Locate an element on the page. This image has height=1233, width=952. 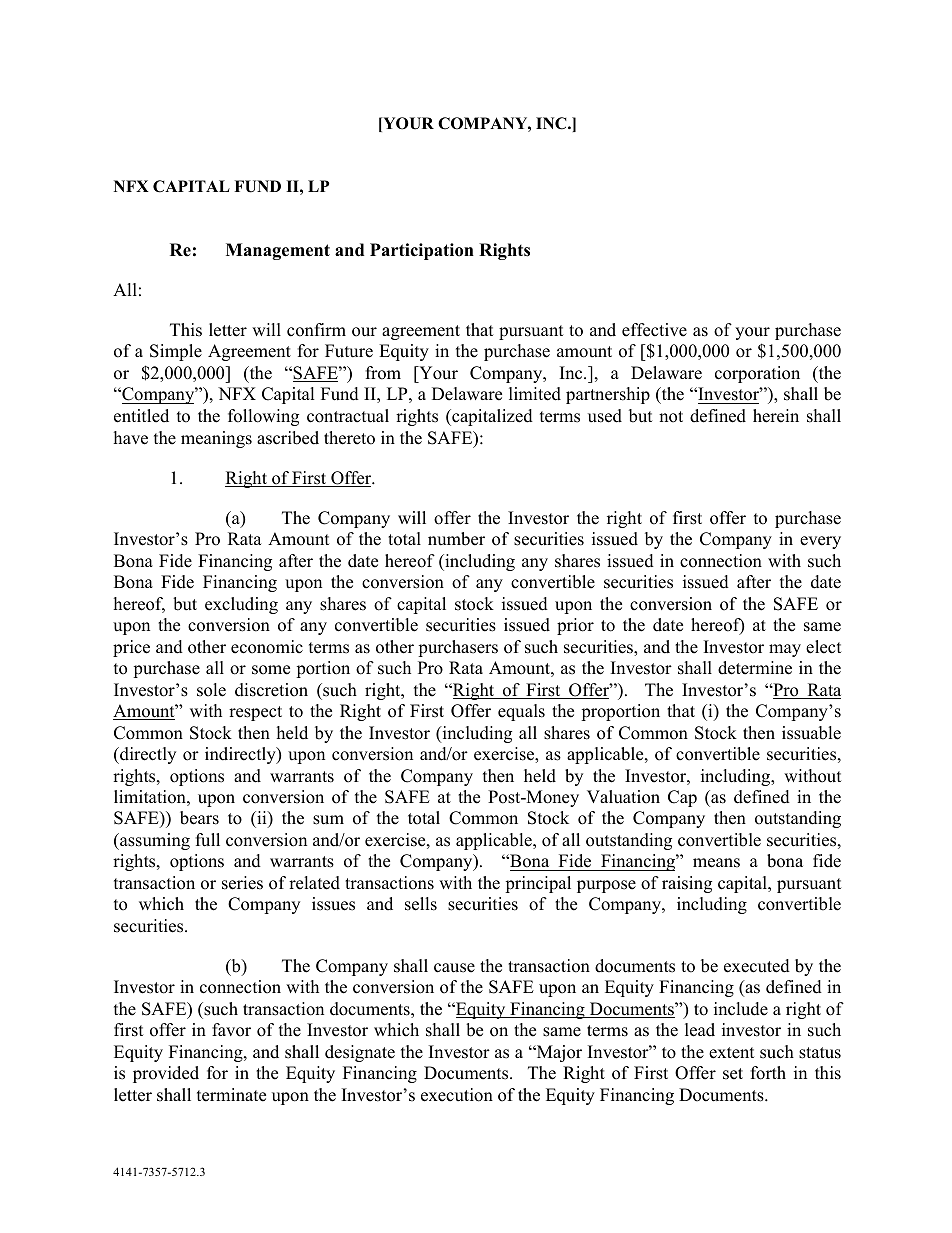
execution is located at coordinates (457, 1095).
